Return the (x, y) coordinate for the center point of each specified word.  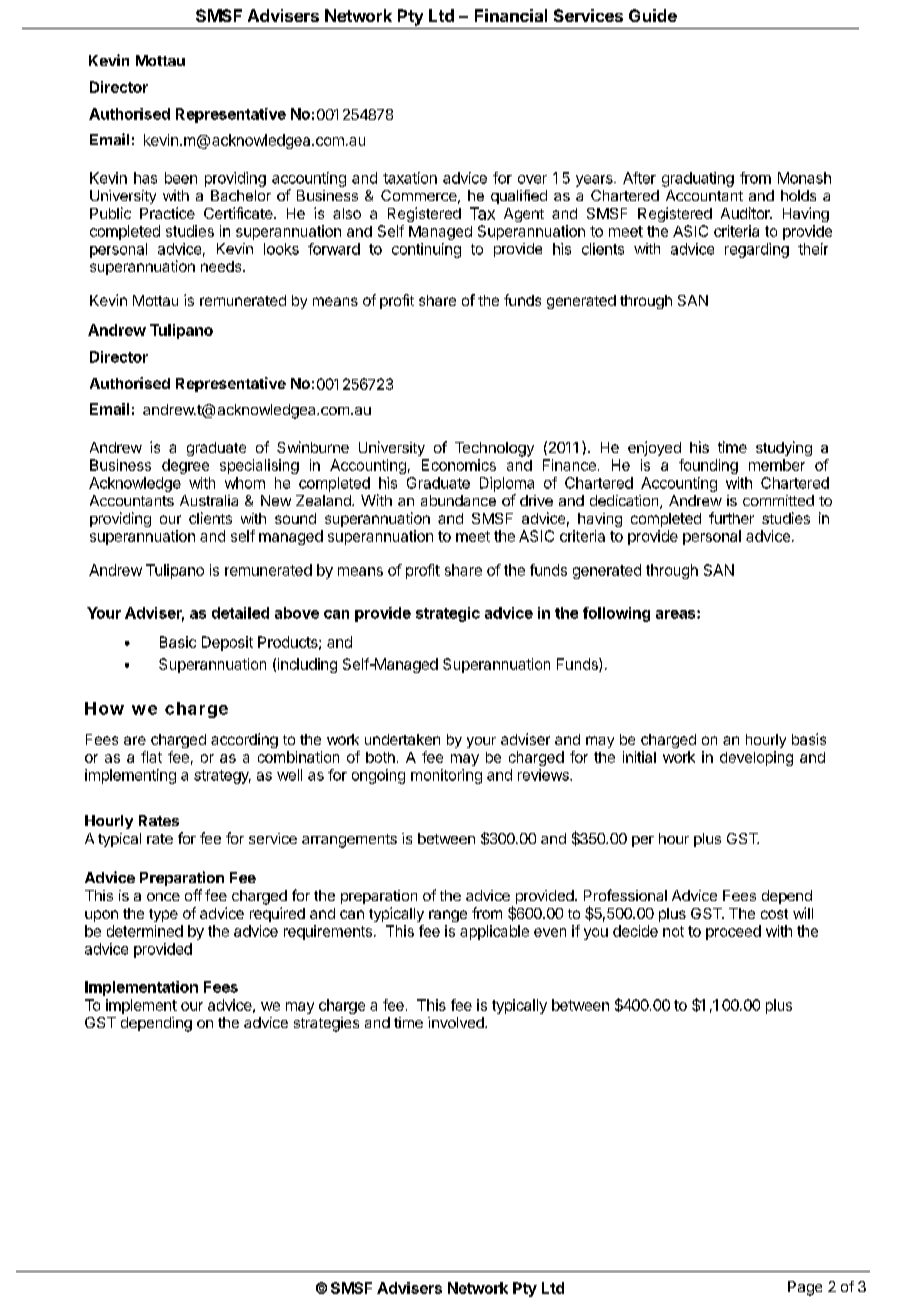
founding (708, 466)
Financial (511, 15)
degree (185, 466)
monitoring (446, 776)
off (193, 895)
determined (145, 931)
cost (774, 914)
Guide (653, 15)
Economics (459, 465)
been (181, 178)
